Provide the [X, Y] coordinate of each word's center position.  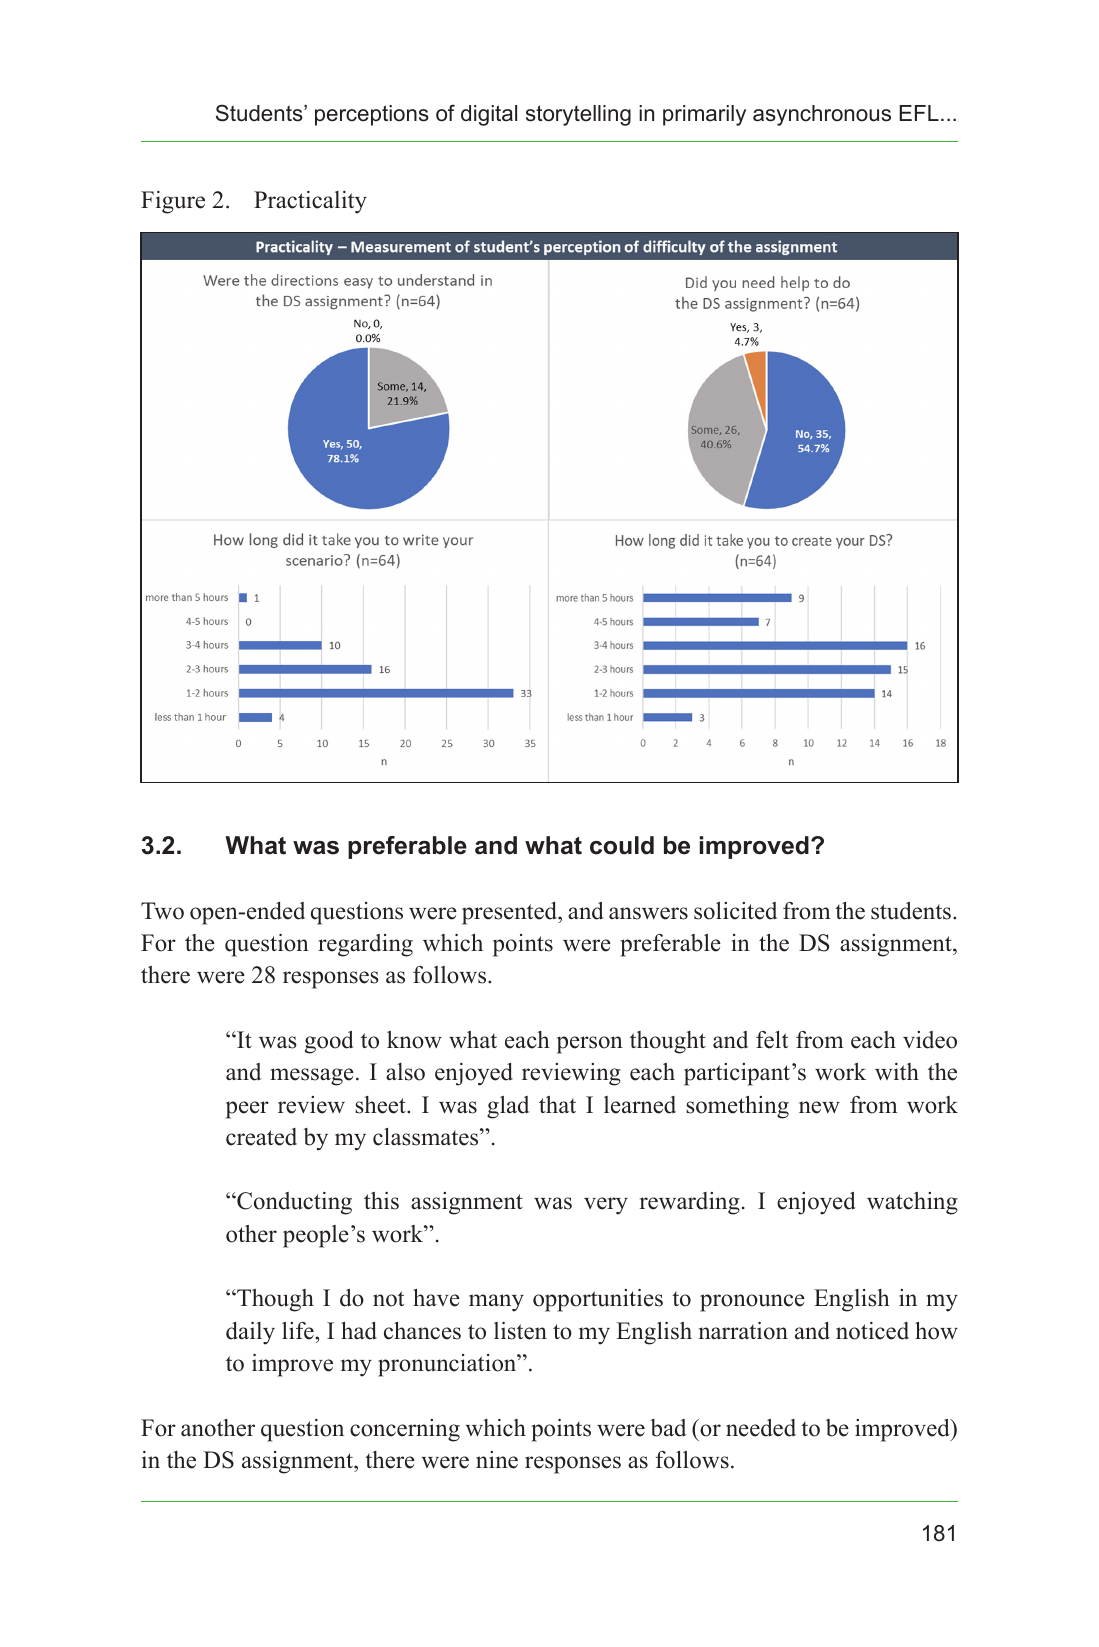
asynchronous [822, 115]
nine [497, 1460]
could [622, 845]
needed [761, 1428]
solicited [735, 911]
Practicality [310, 202]
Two [162, 911]
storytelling [578, 115]
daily [250, 1333]
